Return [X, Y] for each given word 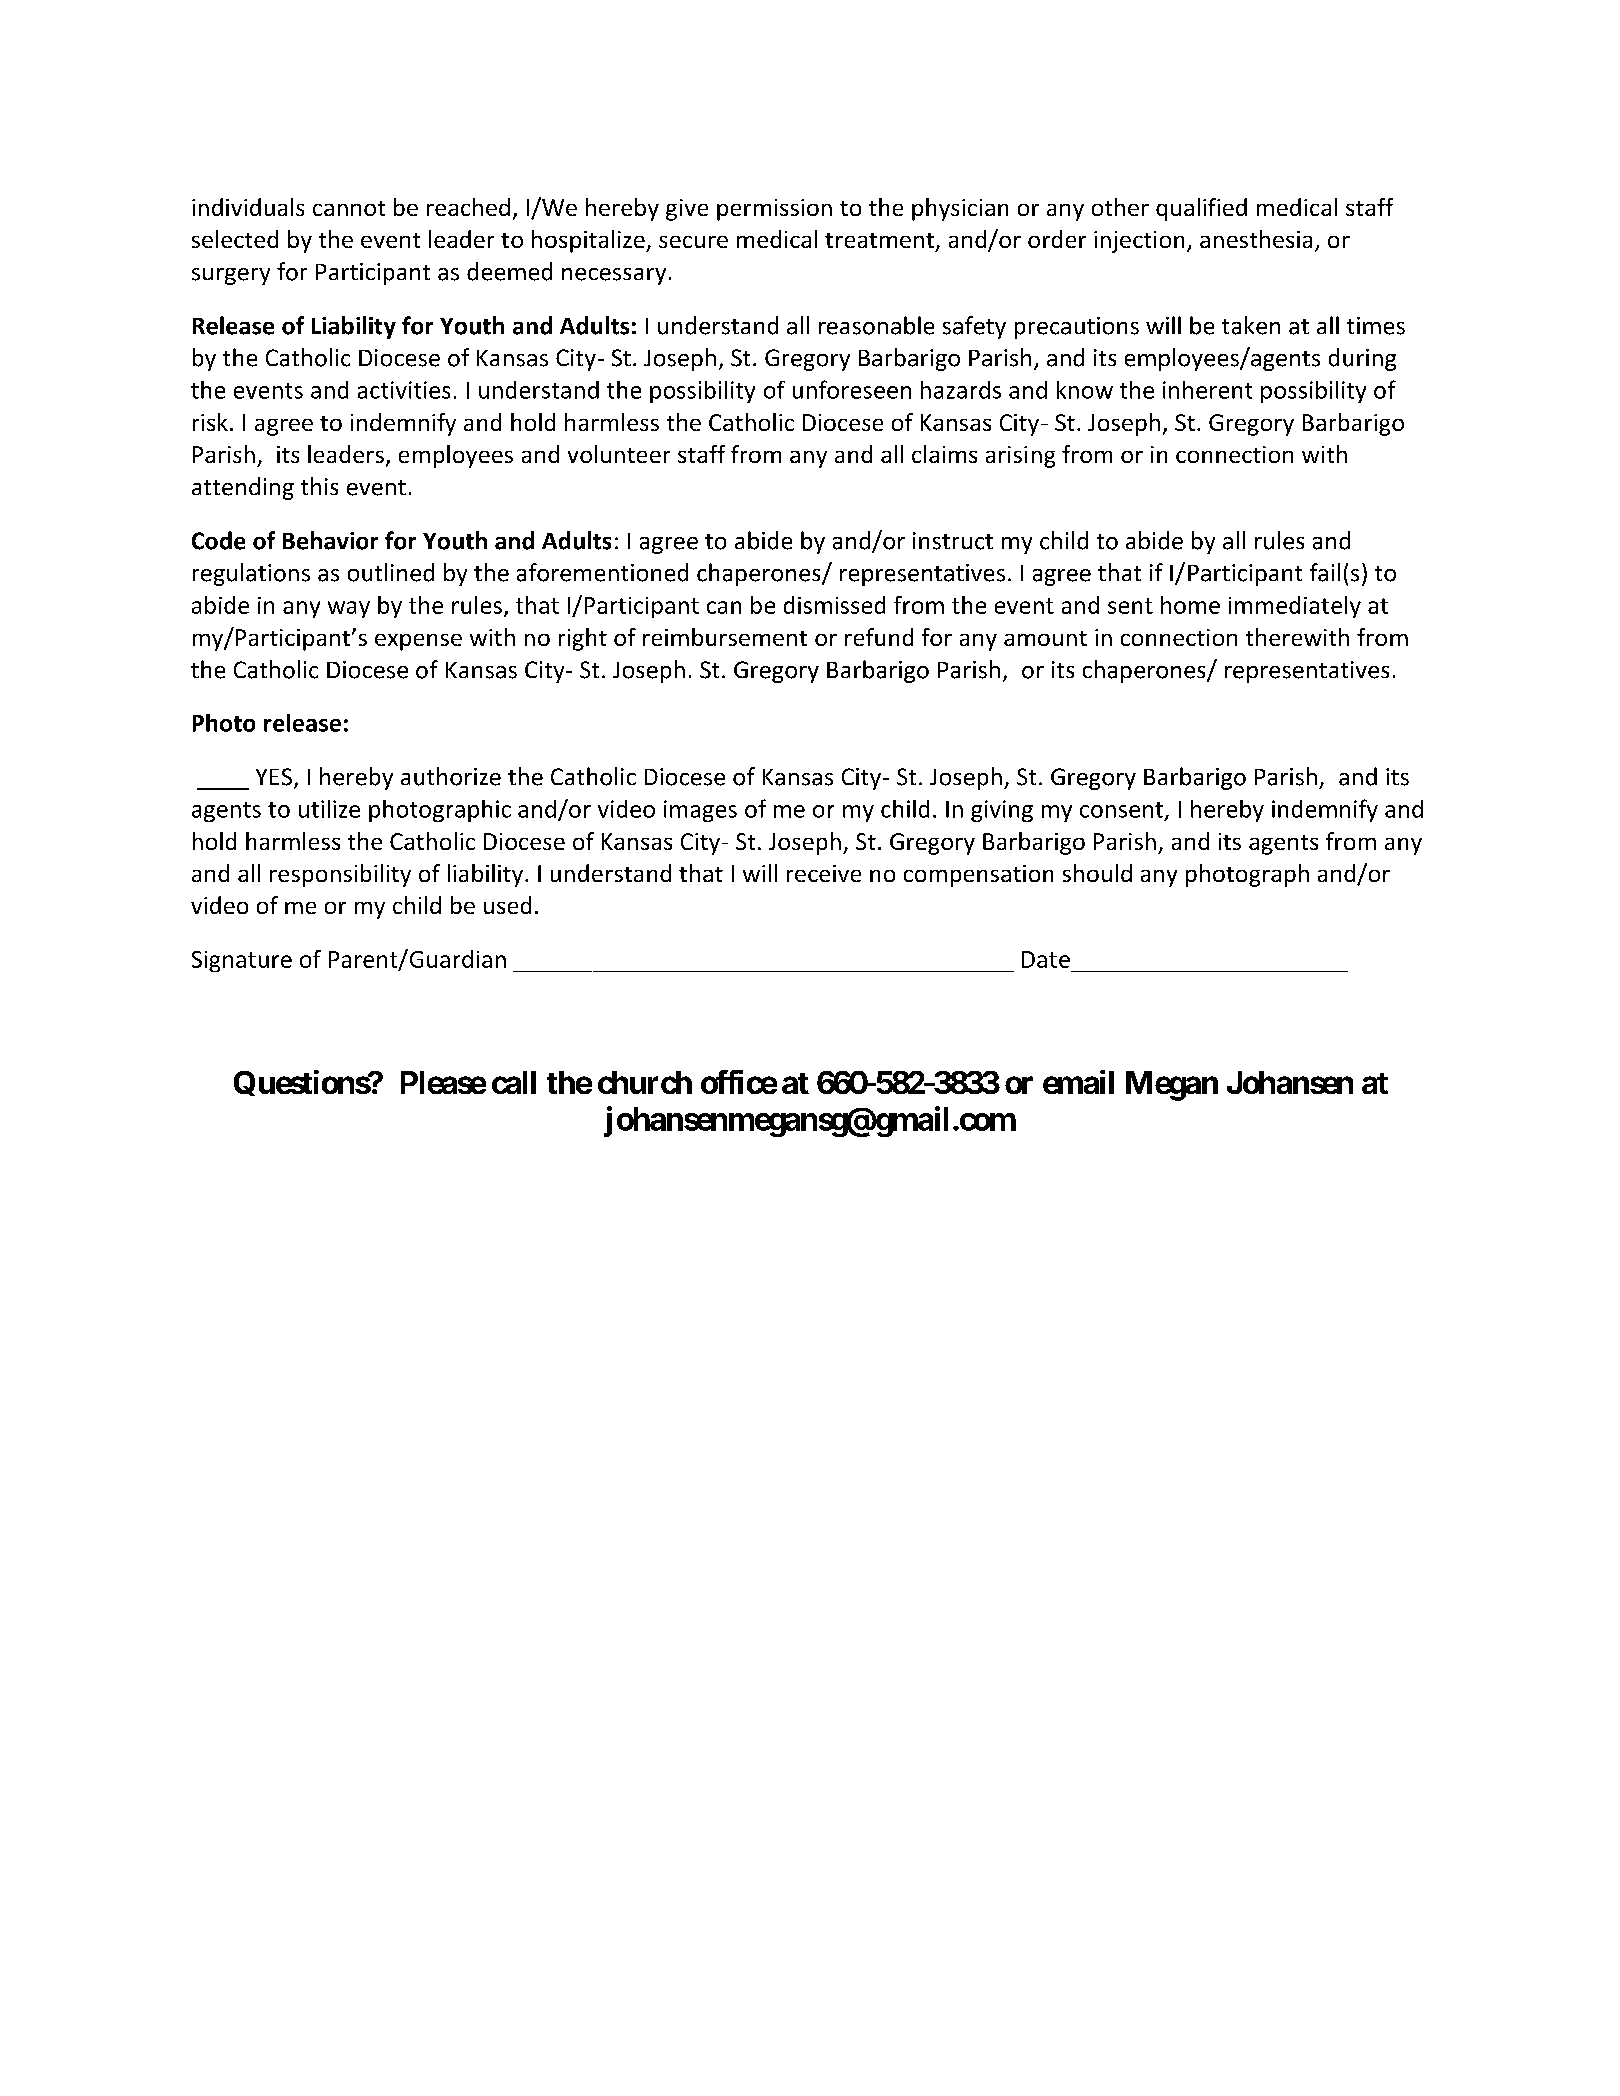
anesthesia [1256, 239]
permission [774, 210]
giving [1002, 811]
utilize [329, 809]
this [319, 486]
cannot [349, 208]
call [514, 1082]
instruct [953, 541]
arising [1020, 457]
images [700, 811]
